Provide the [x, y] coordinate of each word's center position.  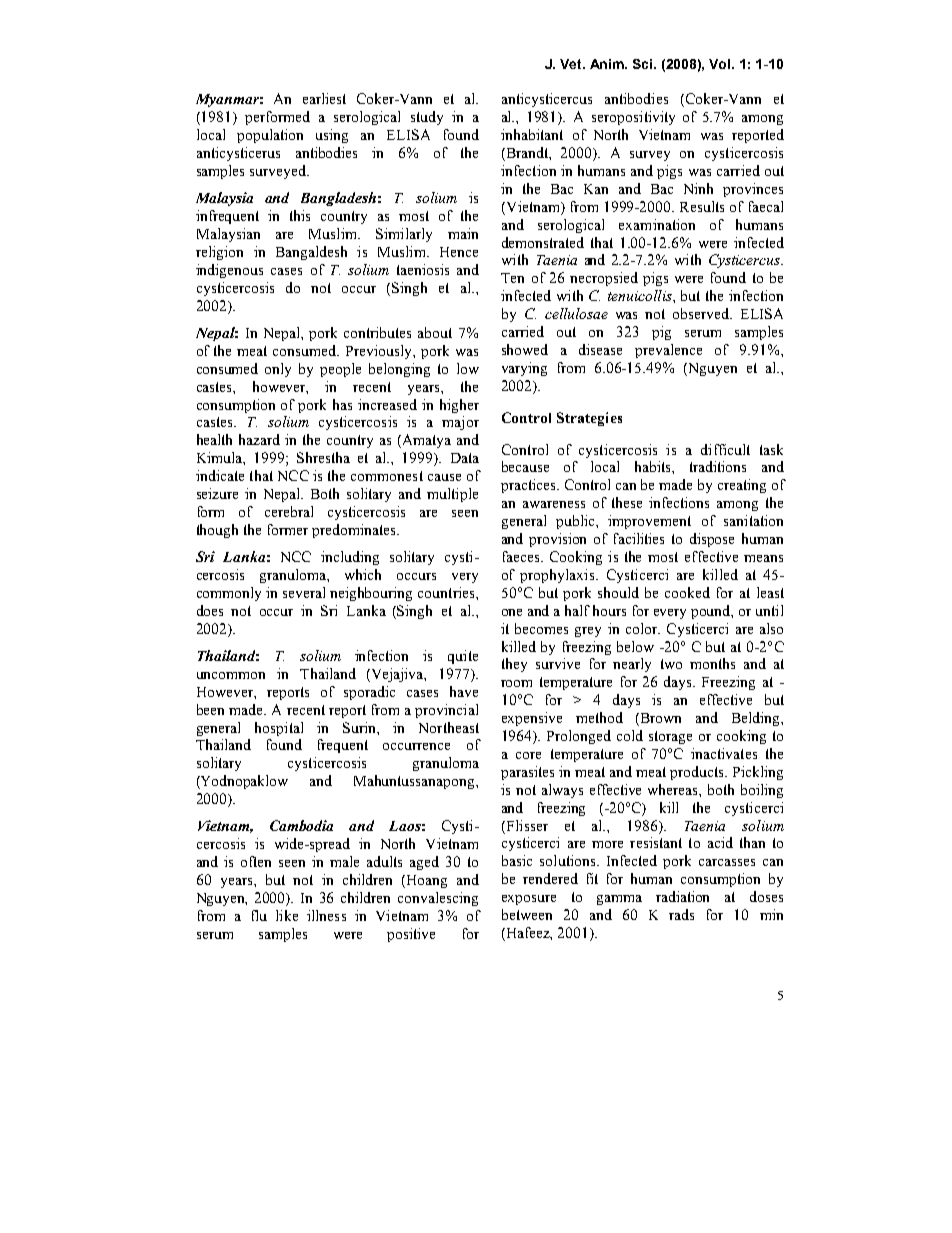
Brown [659, 719]
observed [702, 313]
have [464, 691]
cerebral [289, 511]
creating [742, 486]
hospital [279, 729]
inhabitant [532, 134]
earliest [324, 98]
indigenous [229, 271]
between [527, 914]
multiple [452, 495]
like [287, 915]
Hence [459, 252]
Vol [721, 64]
